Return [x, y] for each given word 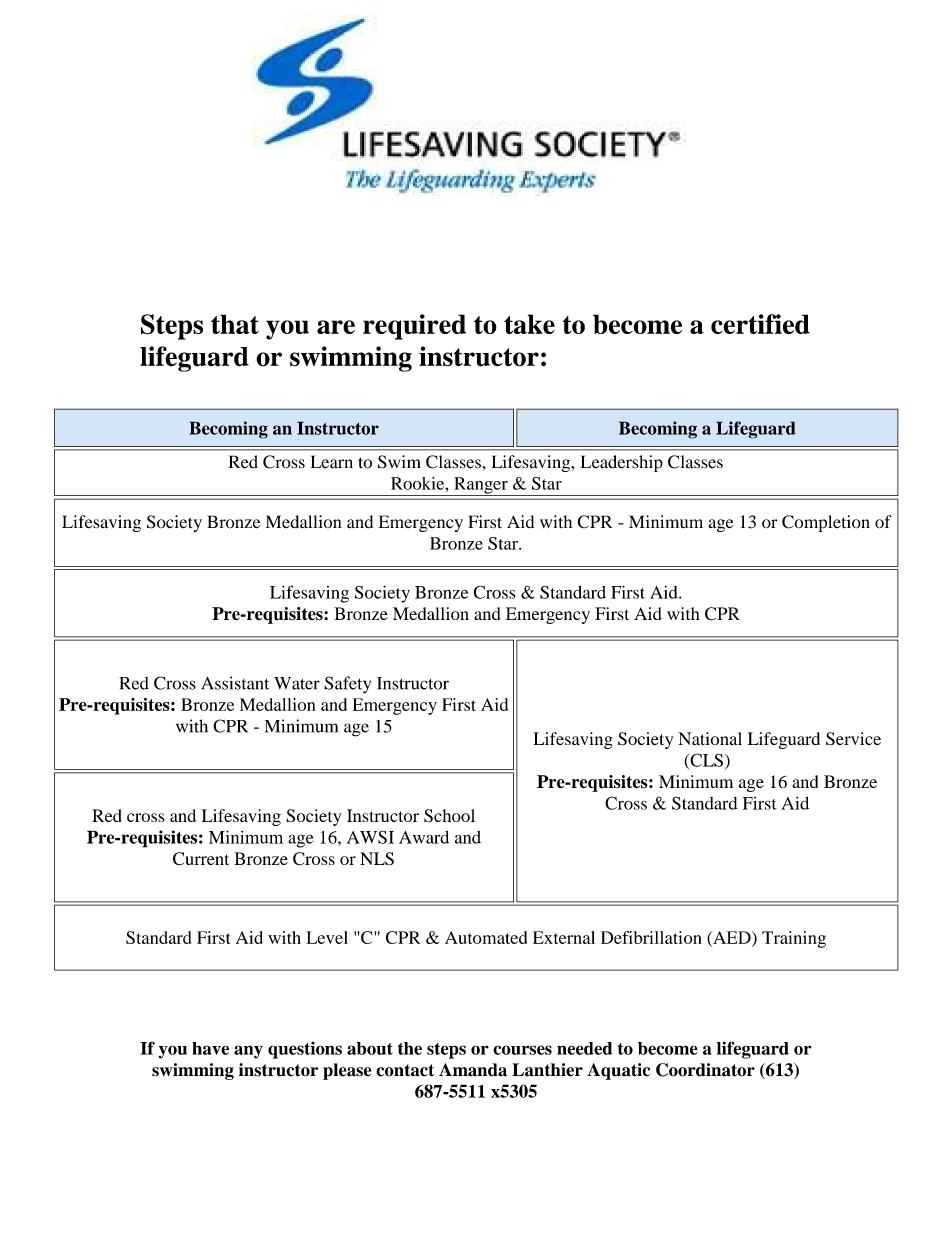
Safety [347, 685]
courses [522, 1050]
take [529, 324]
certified [760, 324]
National [710, 738]
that [235, 324]
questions [305, 1050]
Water [297, 683]
